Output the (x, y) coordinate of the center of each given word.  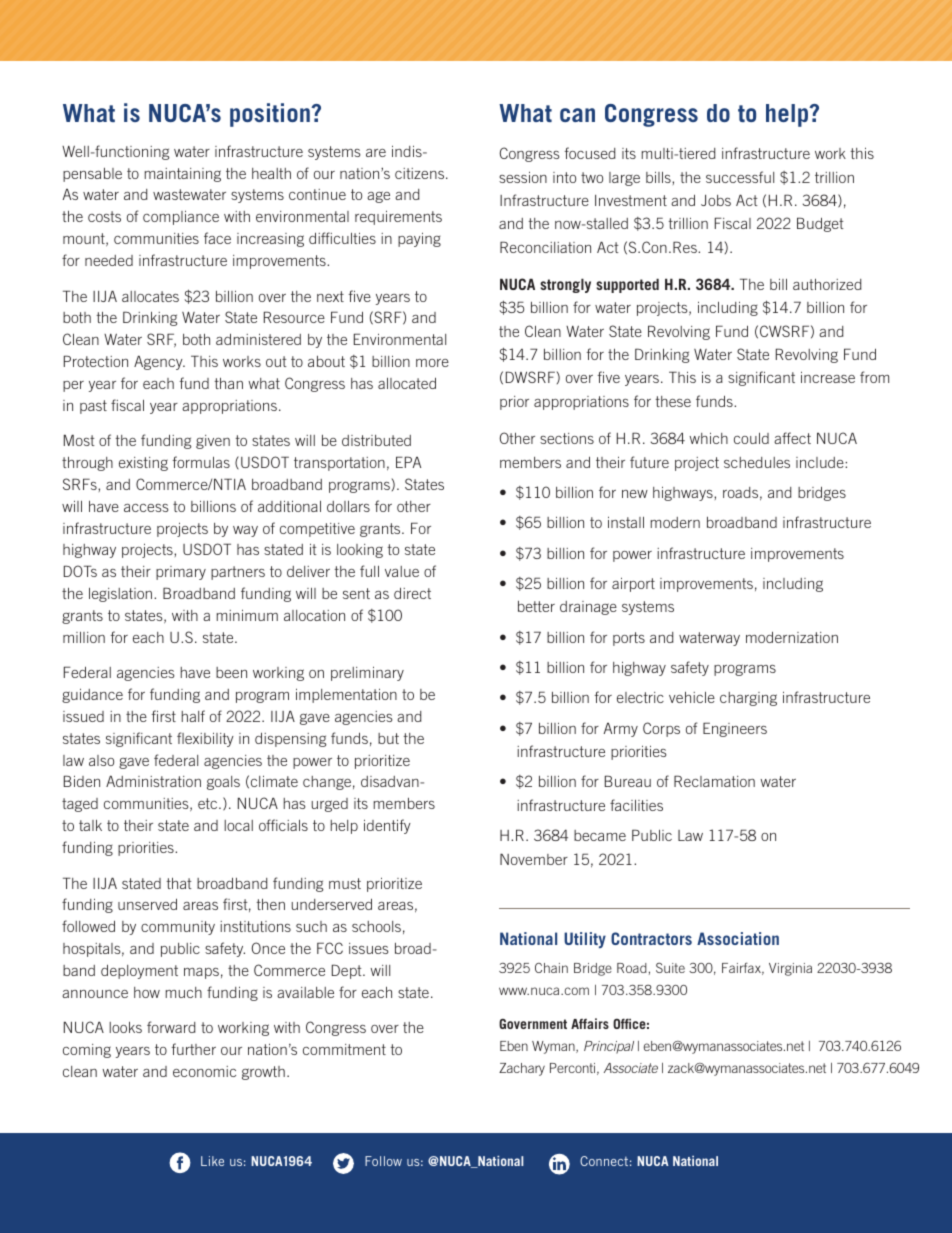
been (231, 672)
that (179, 883)
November (534, 859)
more (432, 363)
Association (738, 938)
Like (212, 1161)
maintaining (183, 175)
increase (828, 377)
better (536, 606)
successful (740, 177)
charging (748, 699)
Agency (159, 362)
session (523, 177)
